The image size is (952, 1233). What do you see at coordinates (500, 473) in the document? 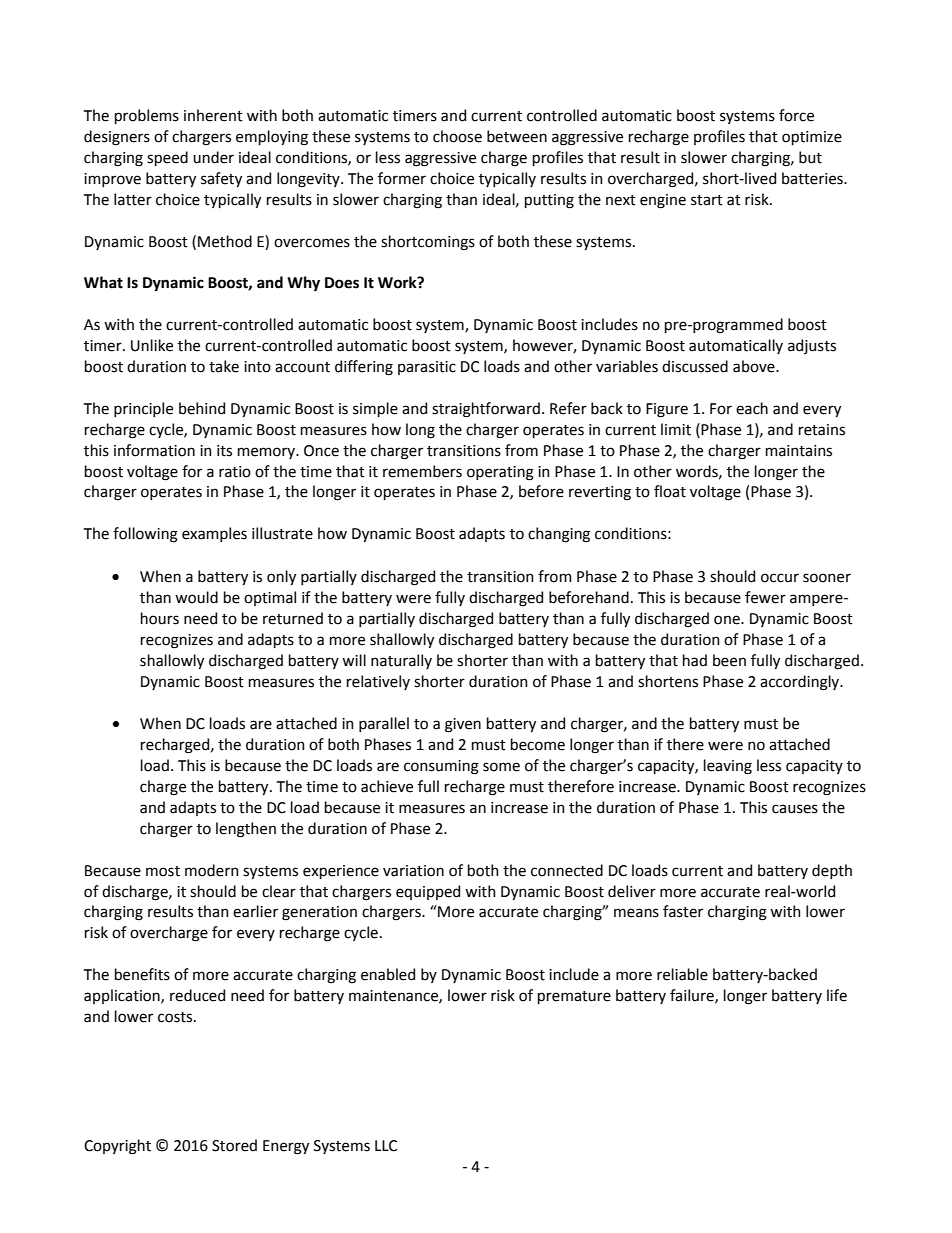
I see `operating` at bounding box center [500, 473].
